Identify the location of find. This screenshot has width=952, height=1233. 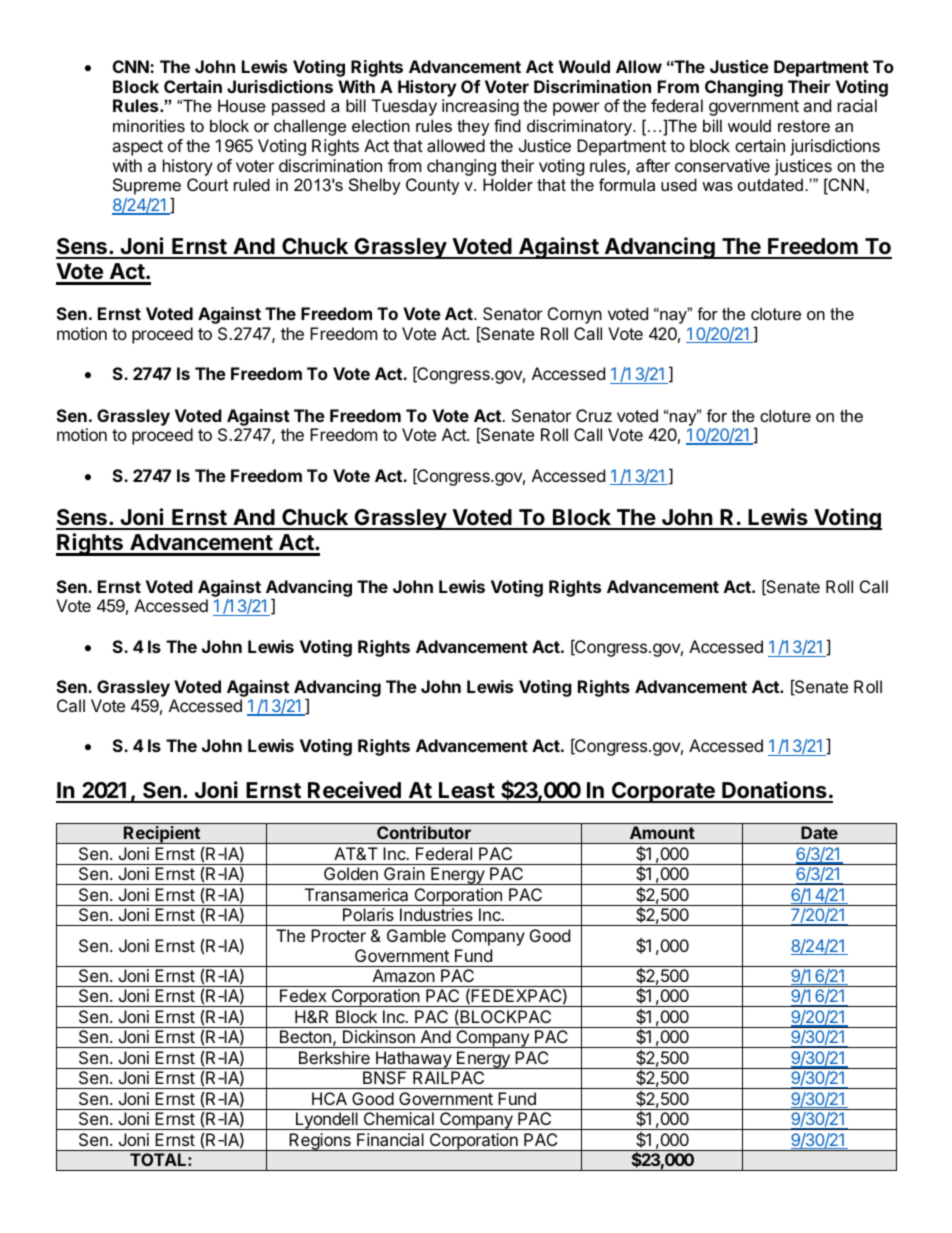
(507, 125).
